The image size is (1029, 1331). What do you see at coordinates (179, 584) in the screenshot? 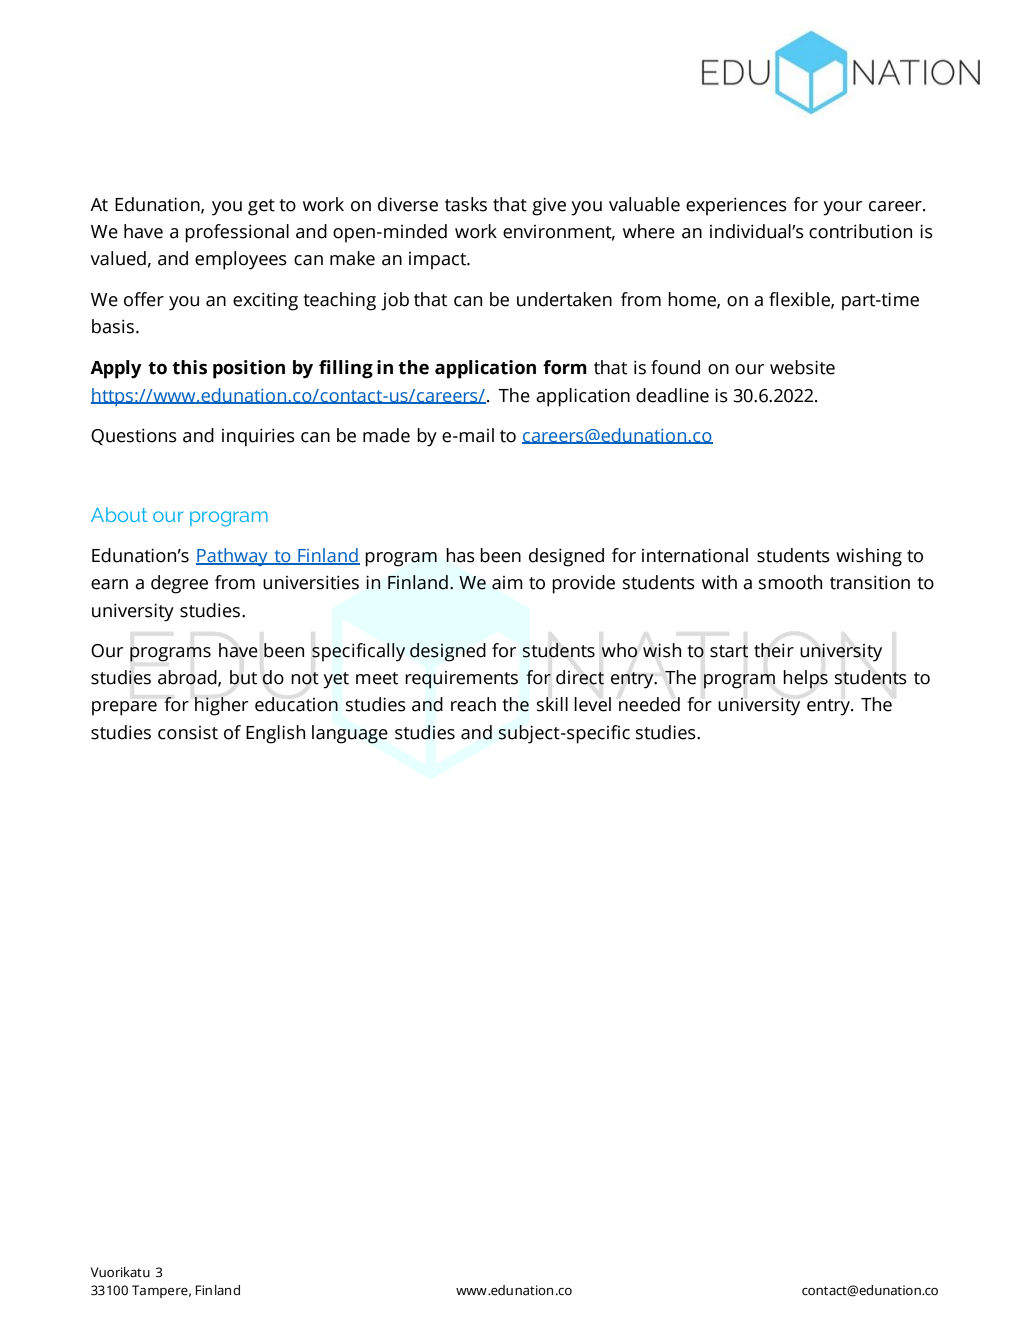
I see `degree` at bounding box center [179, 584].
